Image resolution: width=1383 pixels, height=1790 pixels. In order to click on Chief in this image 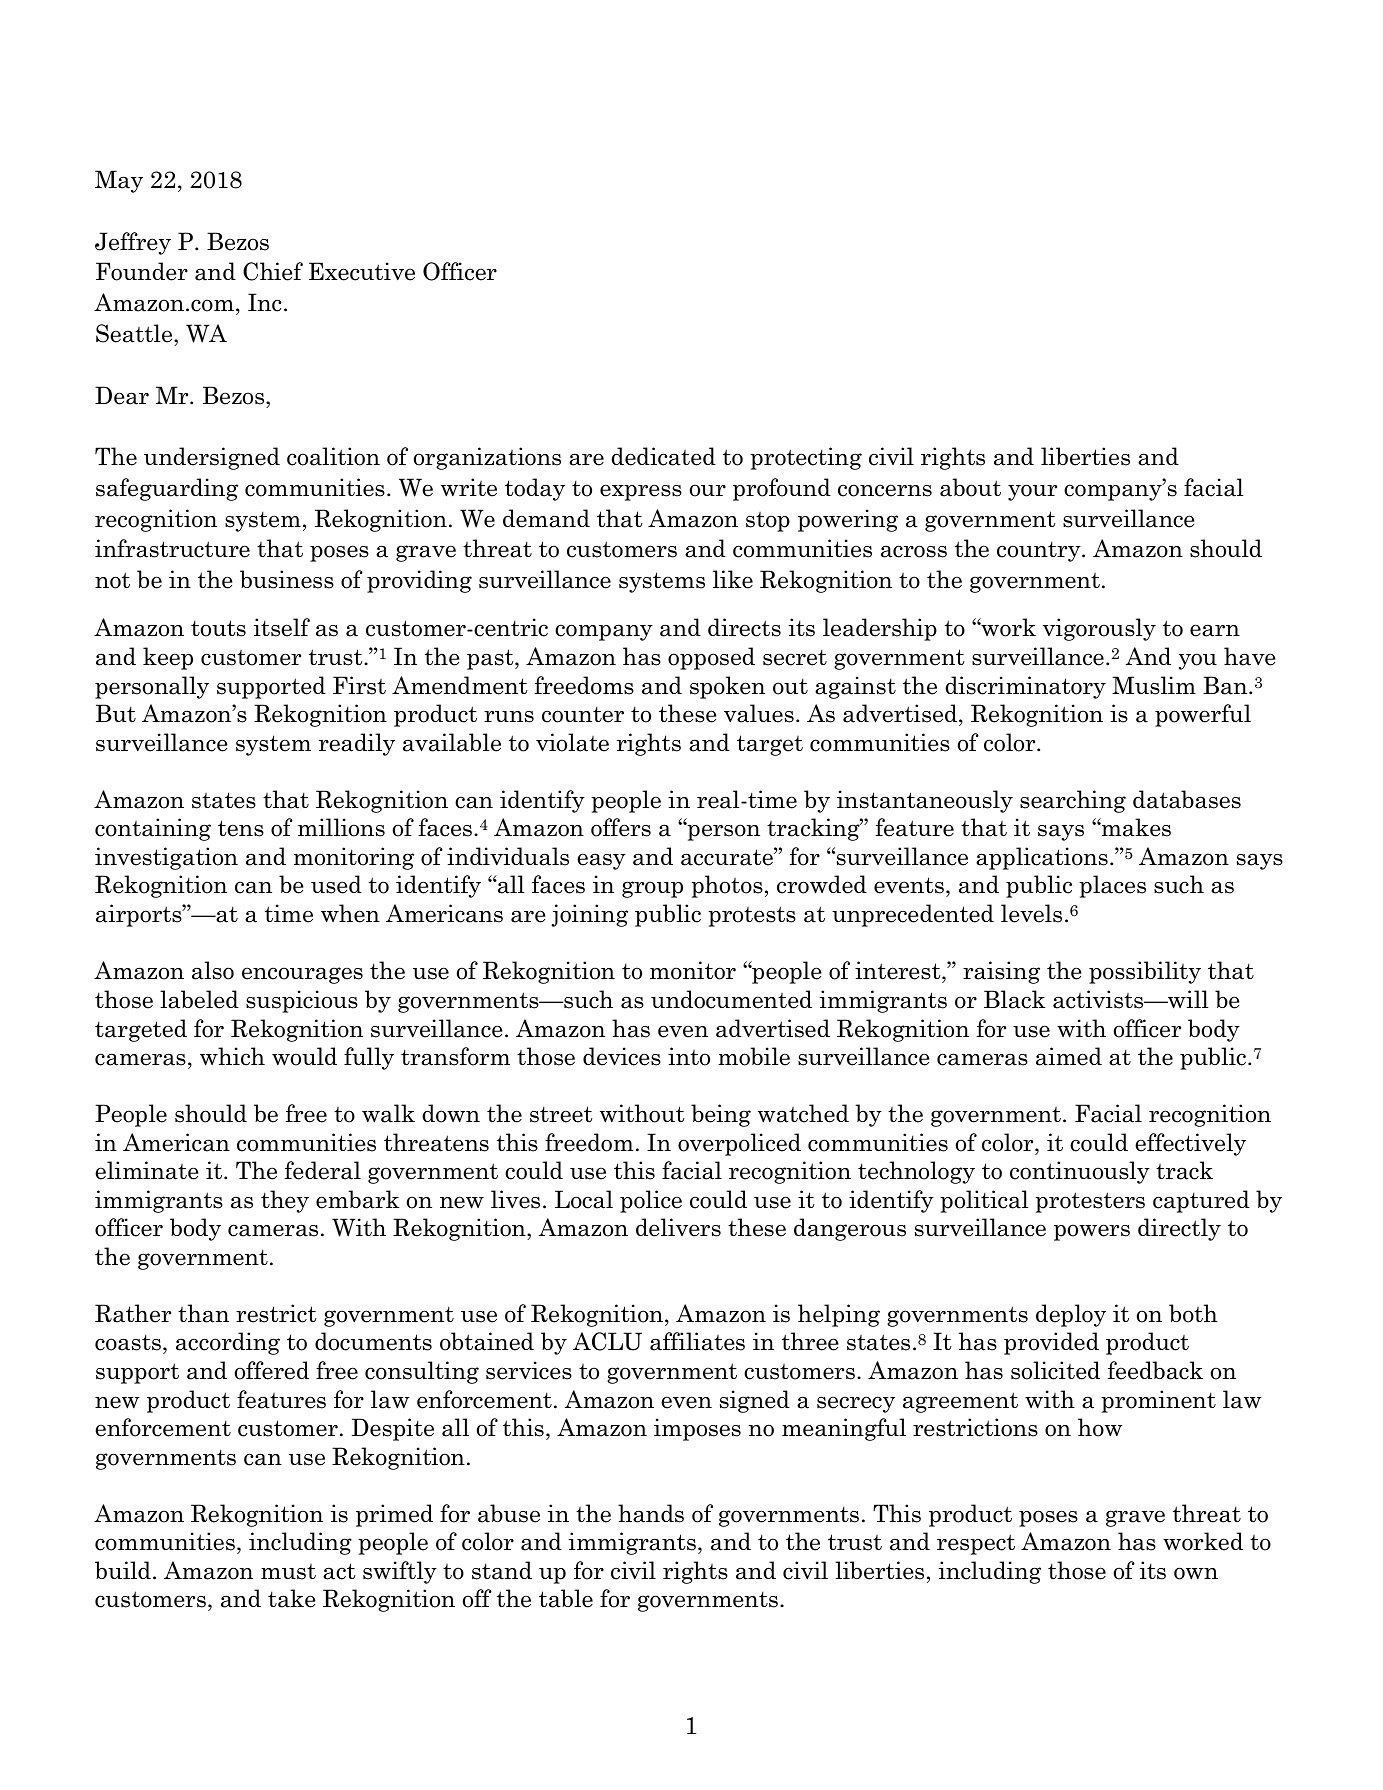, I will do `click(273, 271)`.
